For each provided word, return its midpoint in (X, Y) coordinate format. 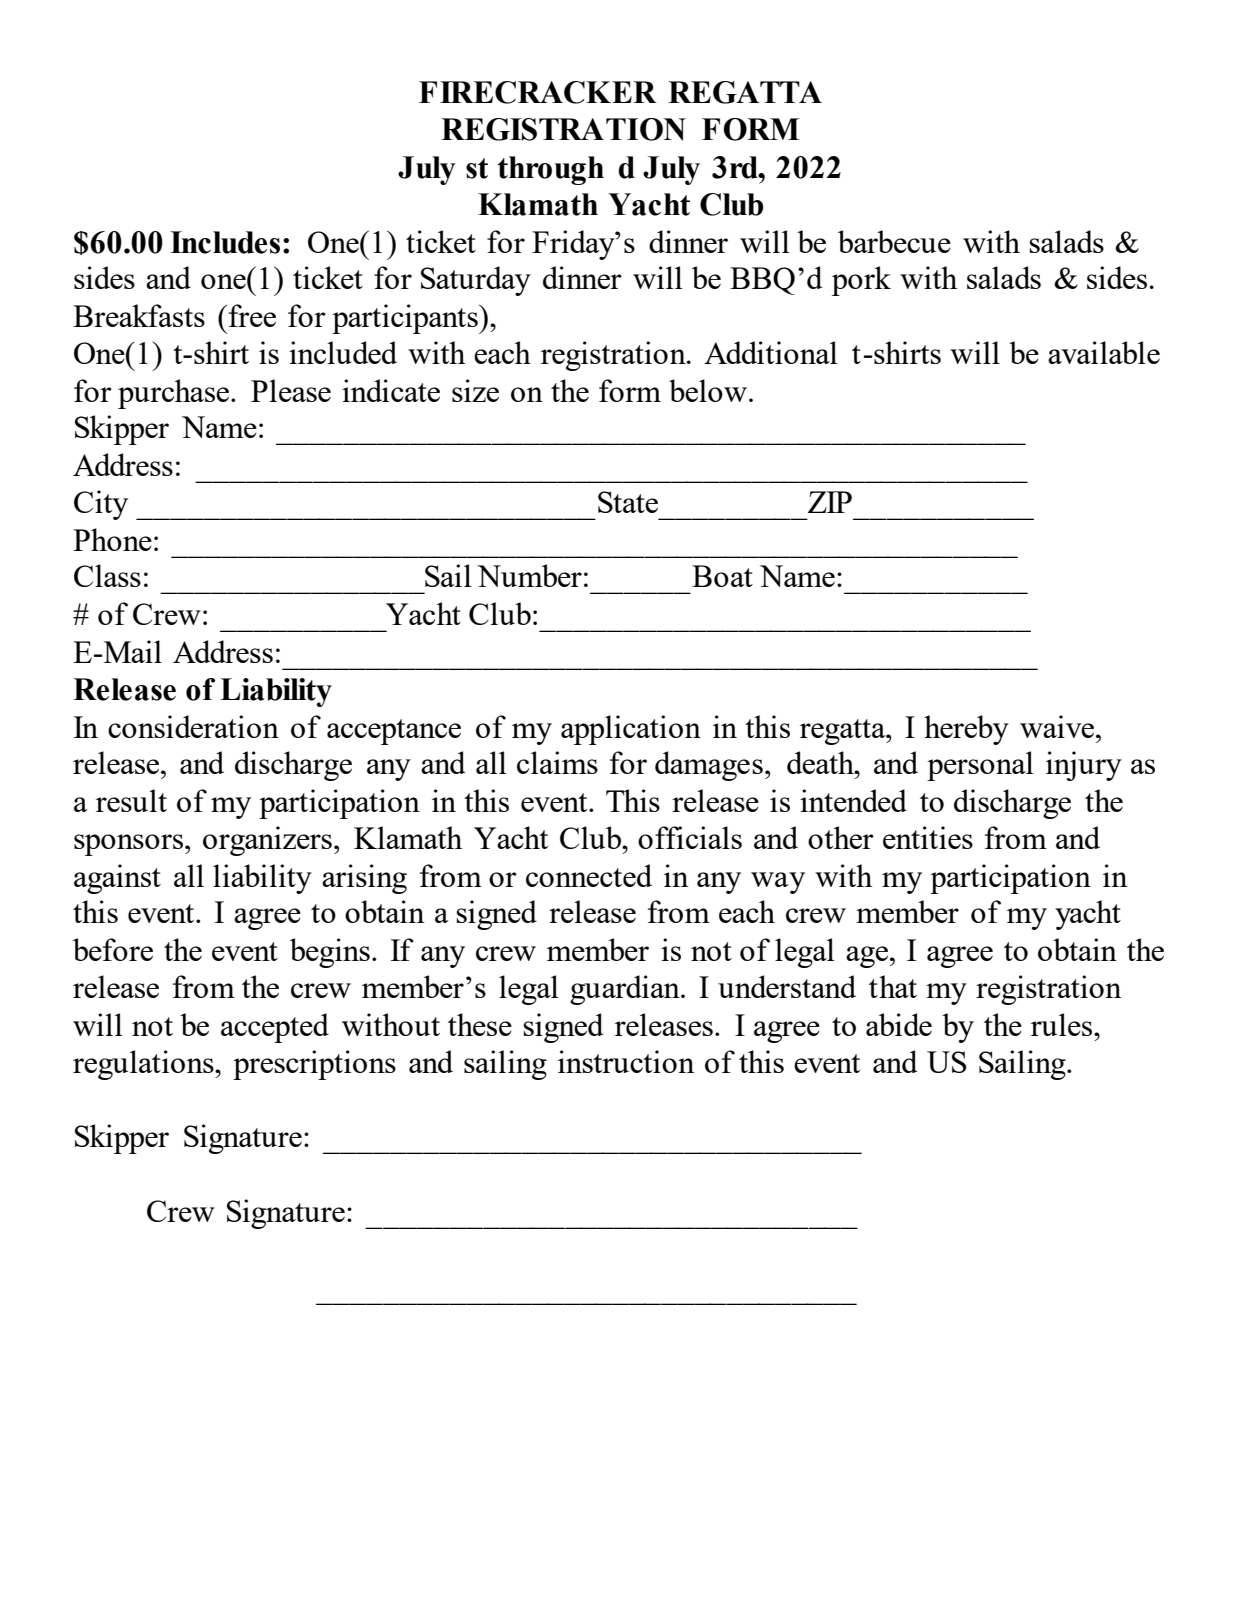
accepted (275, 1028)
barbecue (894, 241)
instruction (626, 1061)
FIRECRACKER (538, 92)
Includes (225, 242)
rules (1063, 1024)
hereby (966, 730)
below (709, 390)
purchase (175, 394)
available (1104, 352)
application (631, 730)
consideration (193, 726)
